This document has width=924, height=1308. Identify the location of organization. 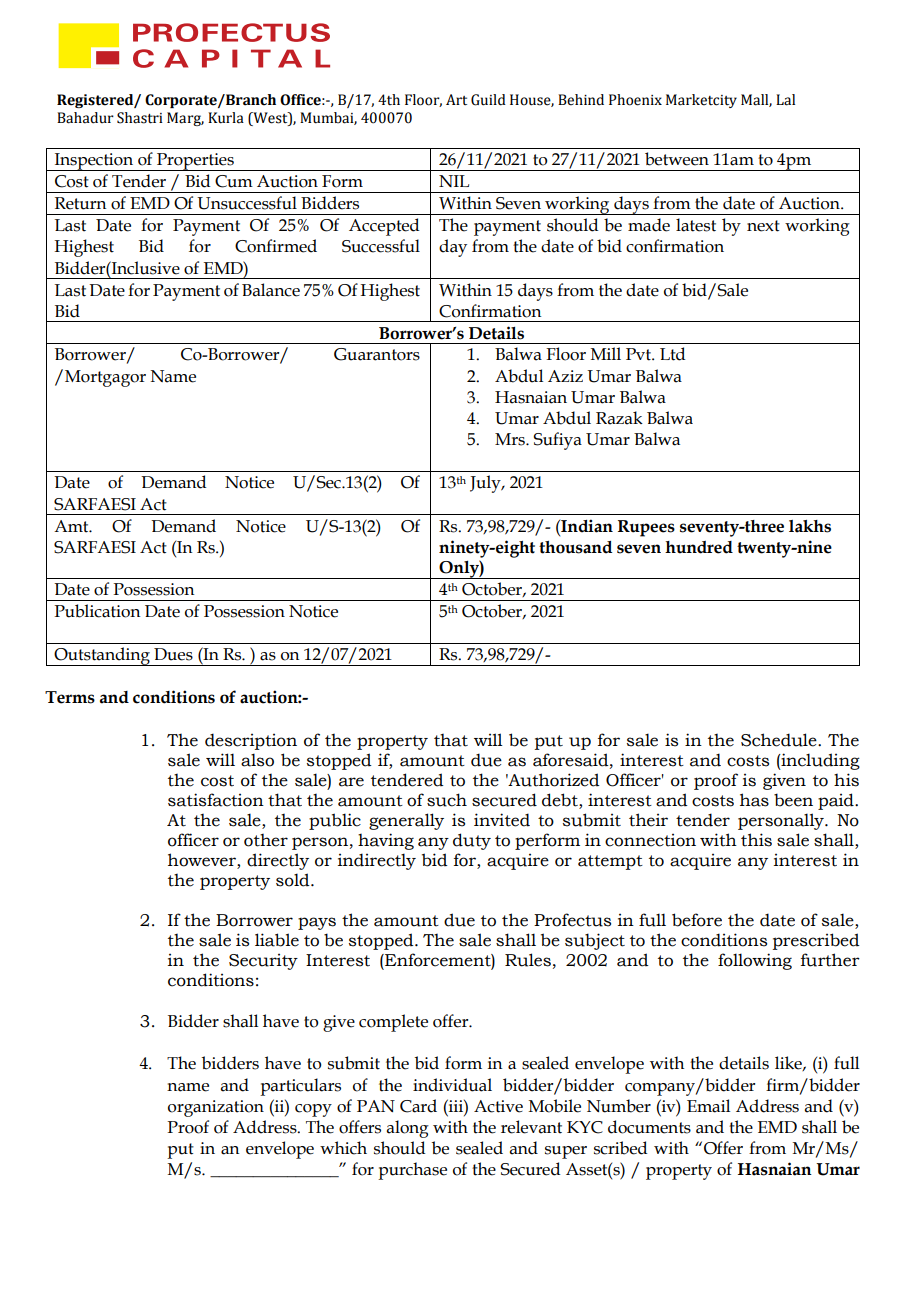
(216, 1108).
